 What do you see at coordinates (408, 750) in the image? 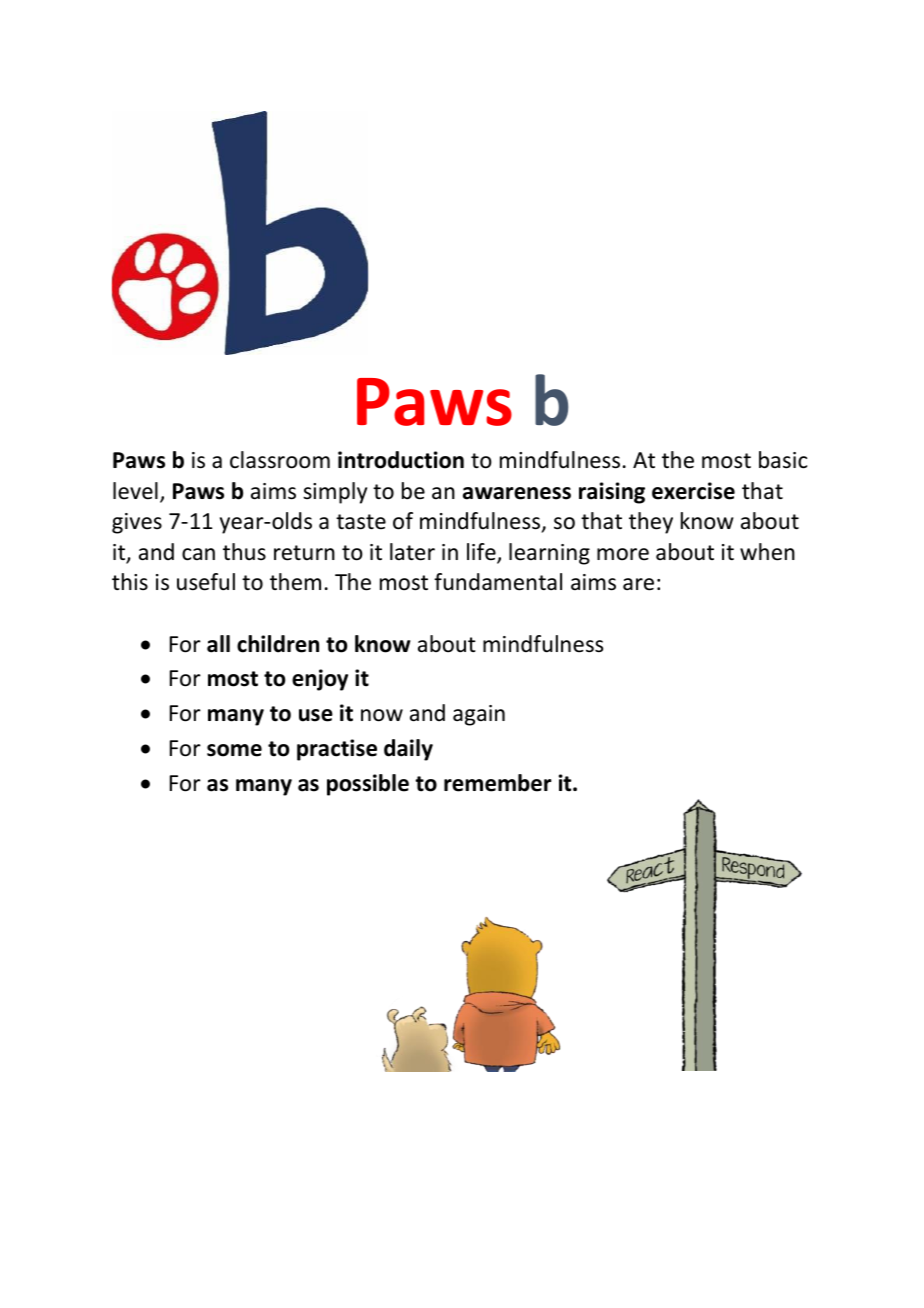
I see `daily` at bounding box center [408, 750].
